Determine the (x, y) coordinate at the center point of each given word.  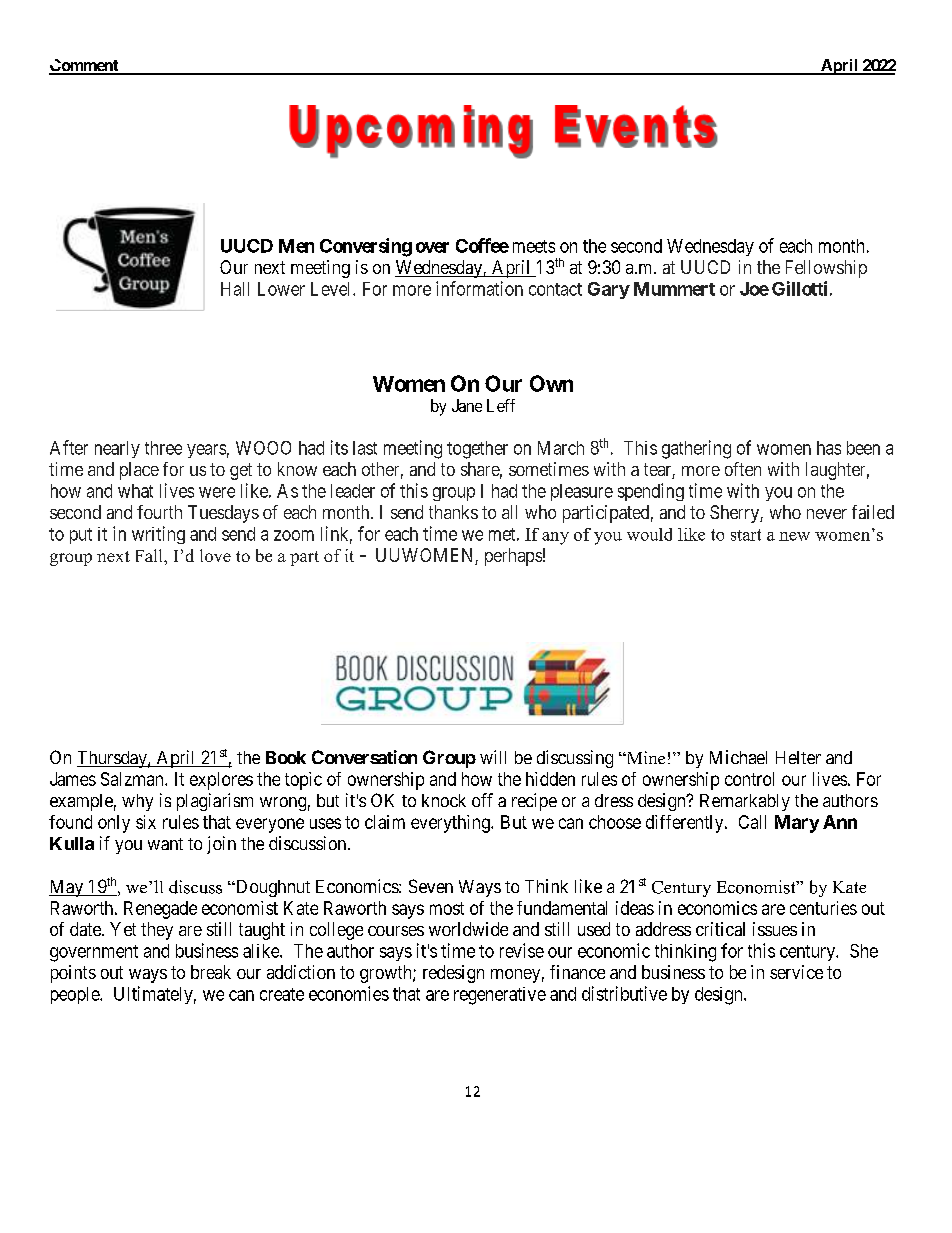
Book (286, 757)
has (829, 448)
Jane (467, 405)
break (211, 972)
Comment (85, 66)
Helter (798, 757)
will (493, 757)
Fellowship (826, 269)
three (163, 448)
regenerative (500, 996)
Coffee (482, 245)
